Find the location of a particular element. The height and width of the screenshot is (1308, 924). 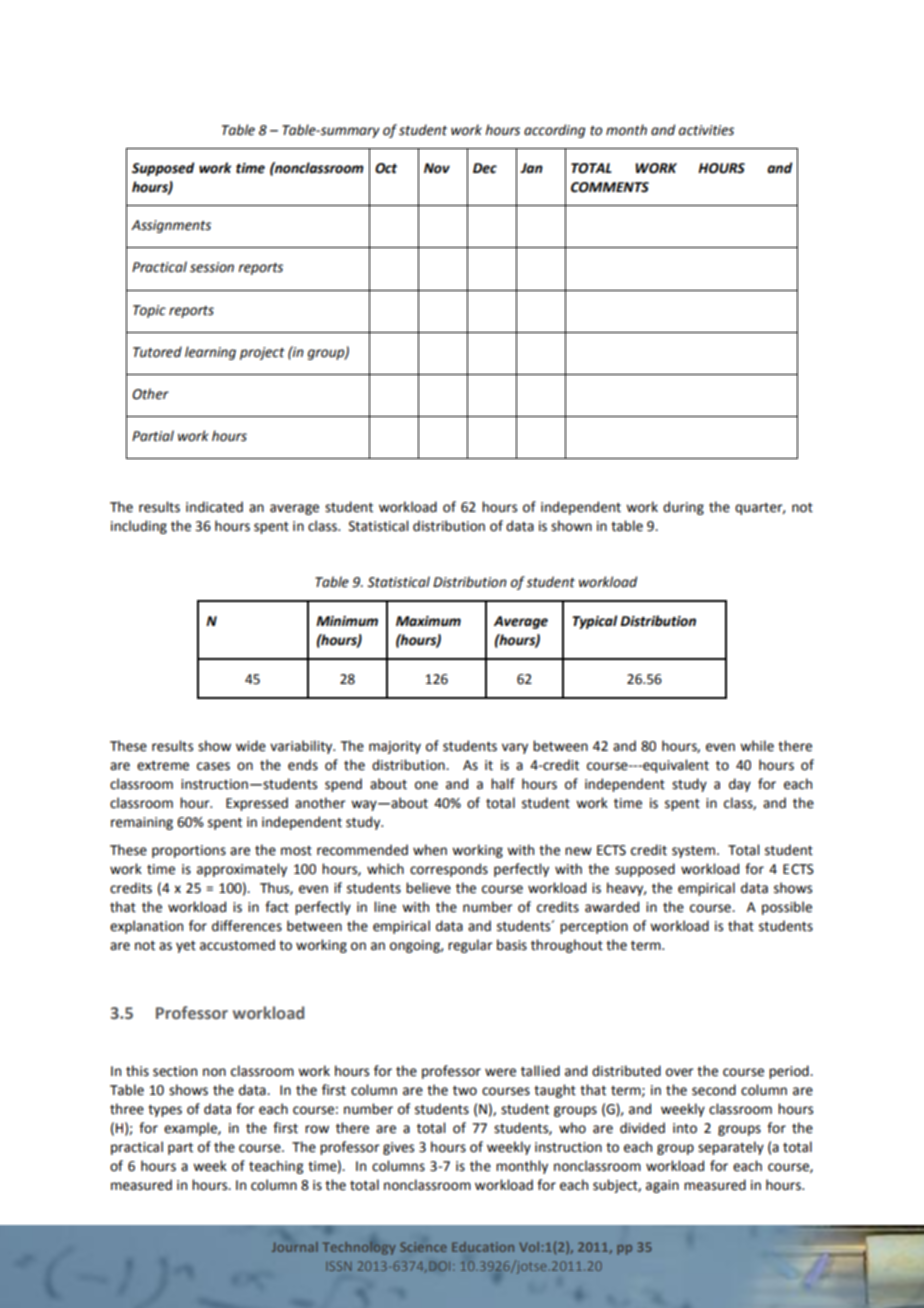

project is located at coordinates (262, 353).
